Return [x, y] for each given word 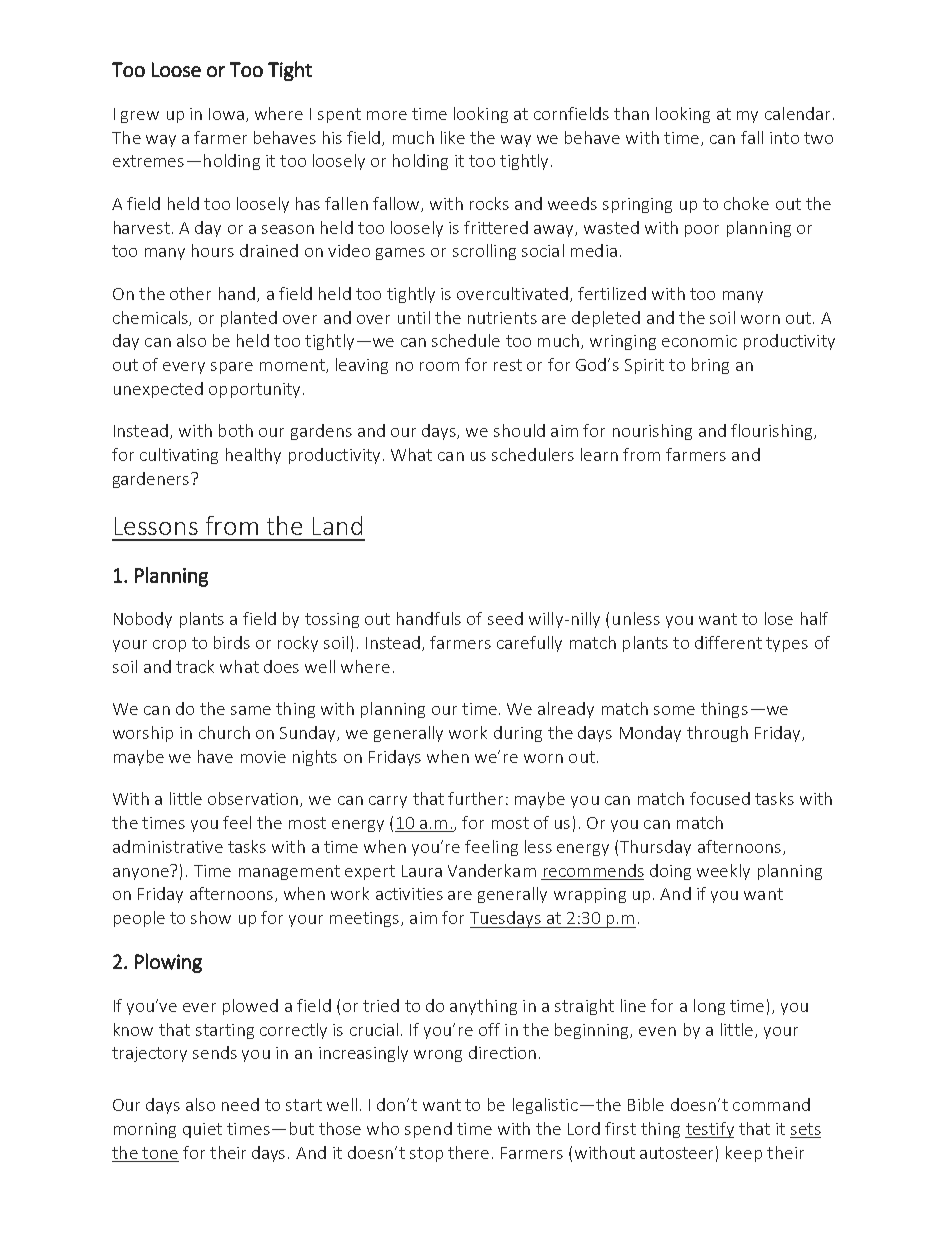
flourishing [773, 432]
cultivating [179, 456]
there [468, 1152]
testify [709, 1130]
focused [720, 798]
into [784, 138]
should [519, 430]
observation [254, 799]
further [475, 798]
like [453, 137]
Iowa [226, 114]
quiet [202, 1130]
